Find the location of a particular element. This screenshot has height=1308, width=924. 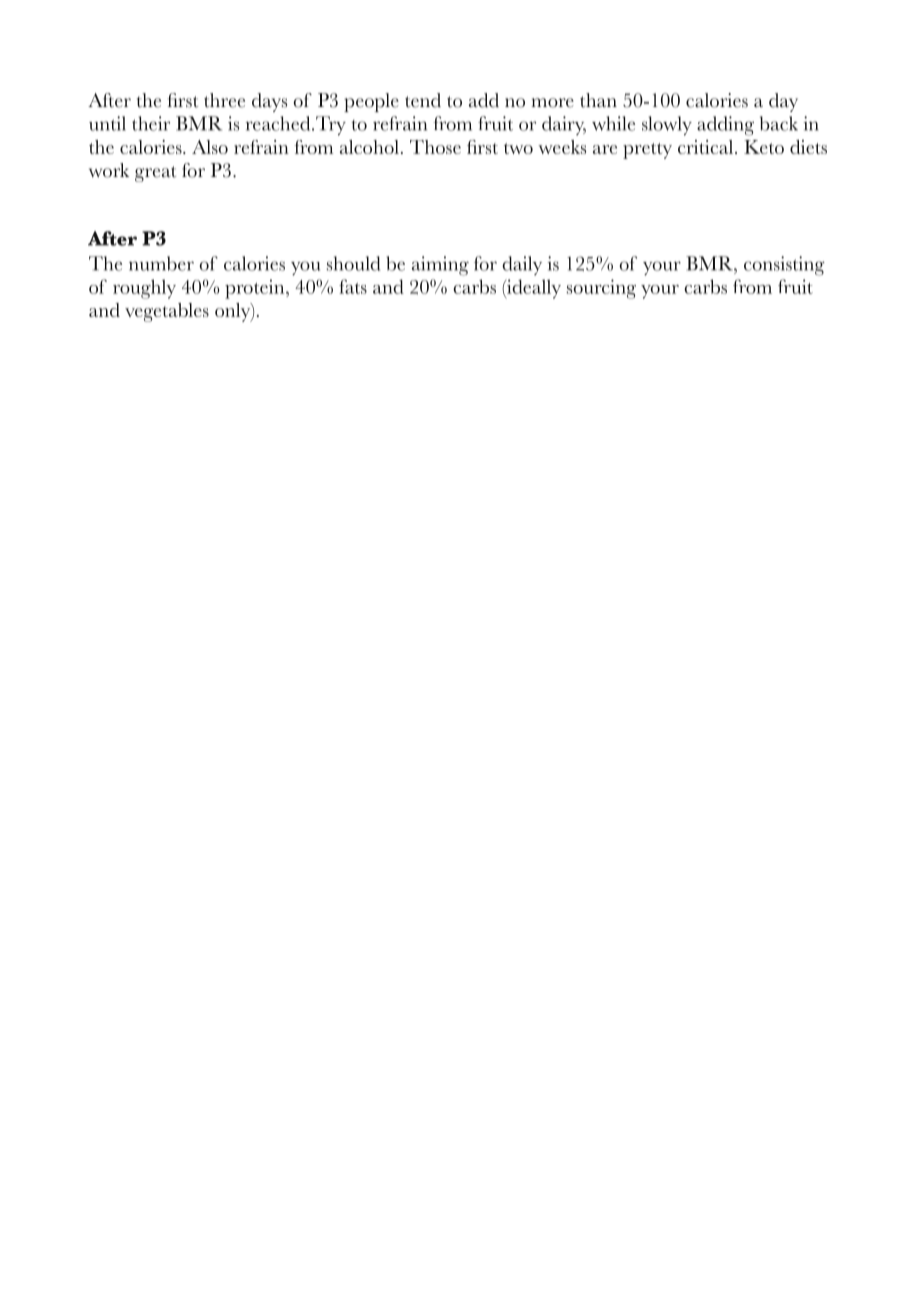

Those is located at coordinates (435, 147).
